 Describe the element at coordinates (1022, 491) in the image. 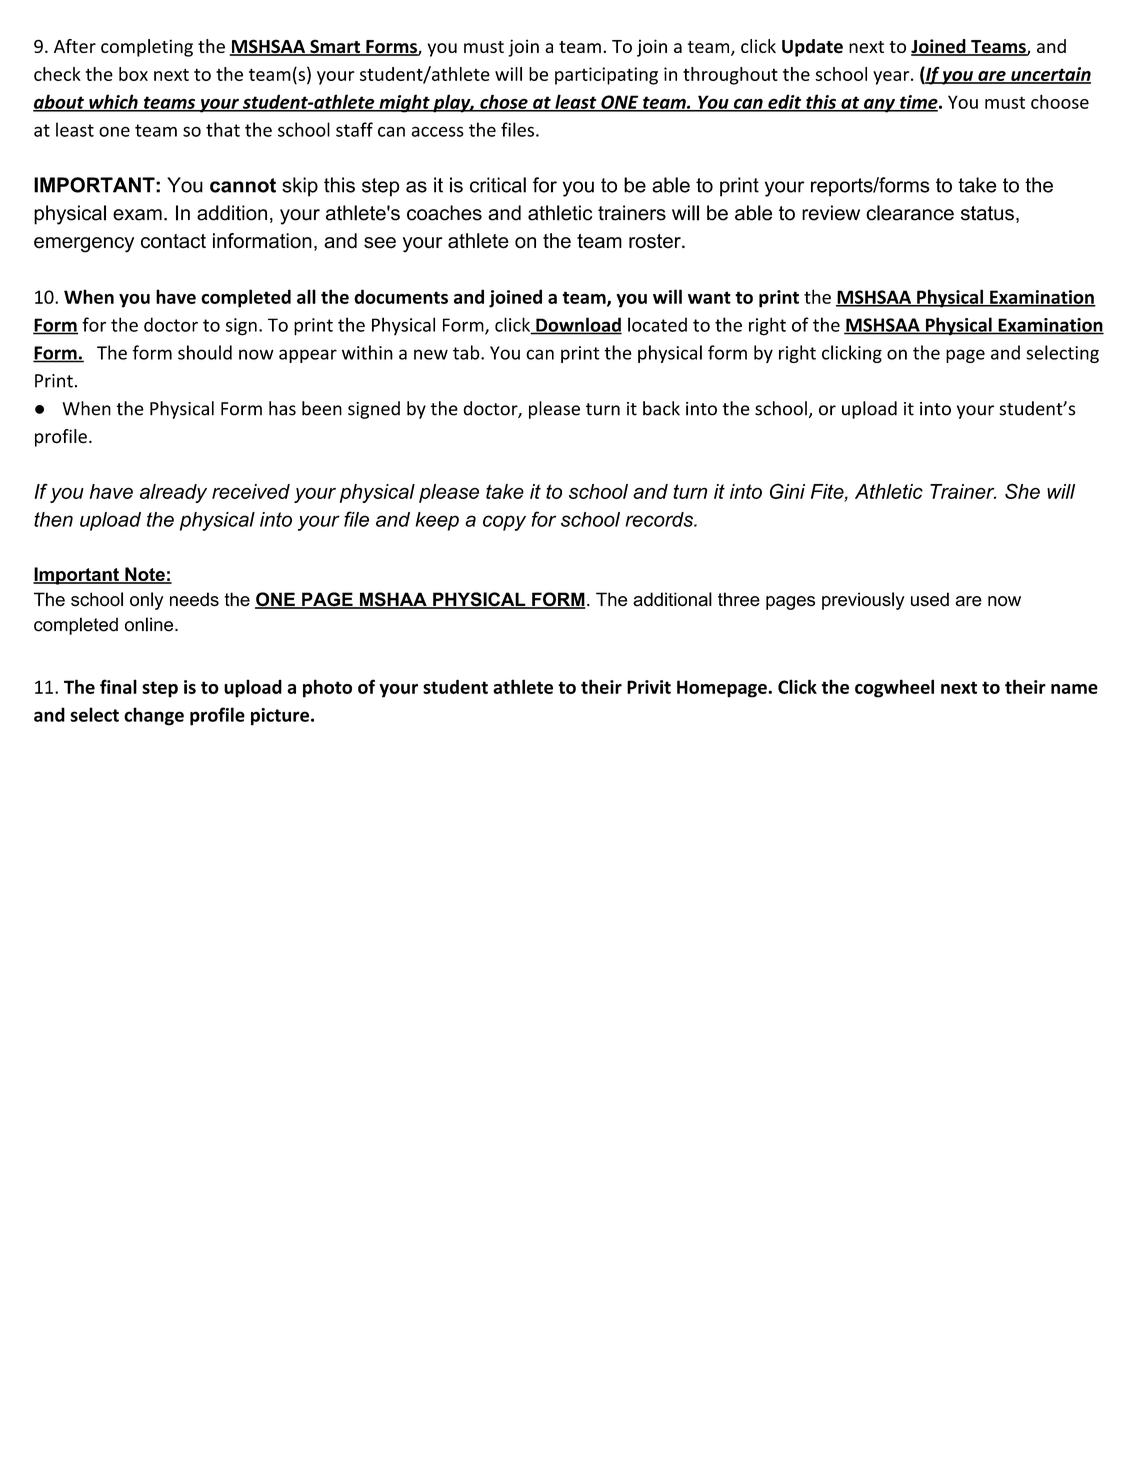

I see `She` at that location.
